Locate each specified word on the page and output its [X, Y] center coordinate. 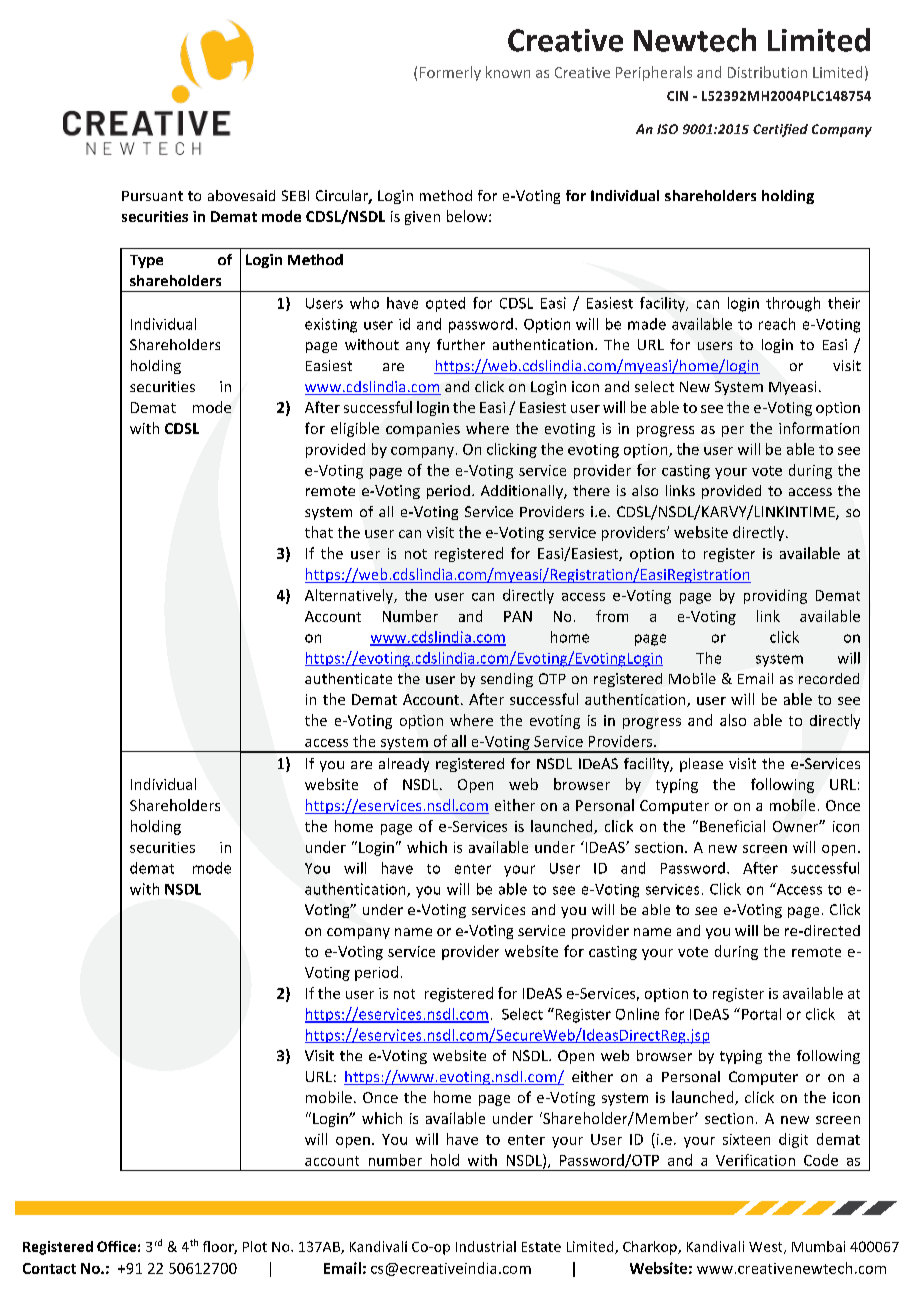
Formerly [450, 73]
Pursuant [152, 196]
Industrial [486, 1246]
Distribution [767, 72]
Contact [49, 1268]
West [767, 1248]
